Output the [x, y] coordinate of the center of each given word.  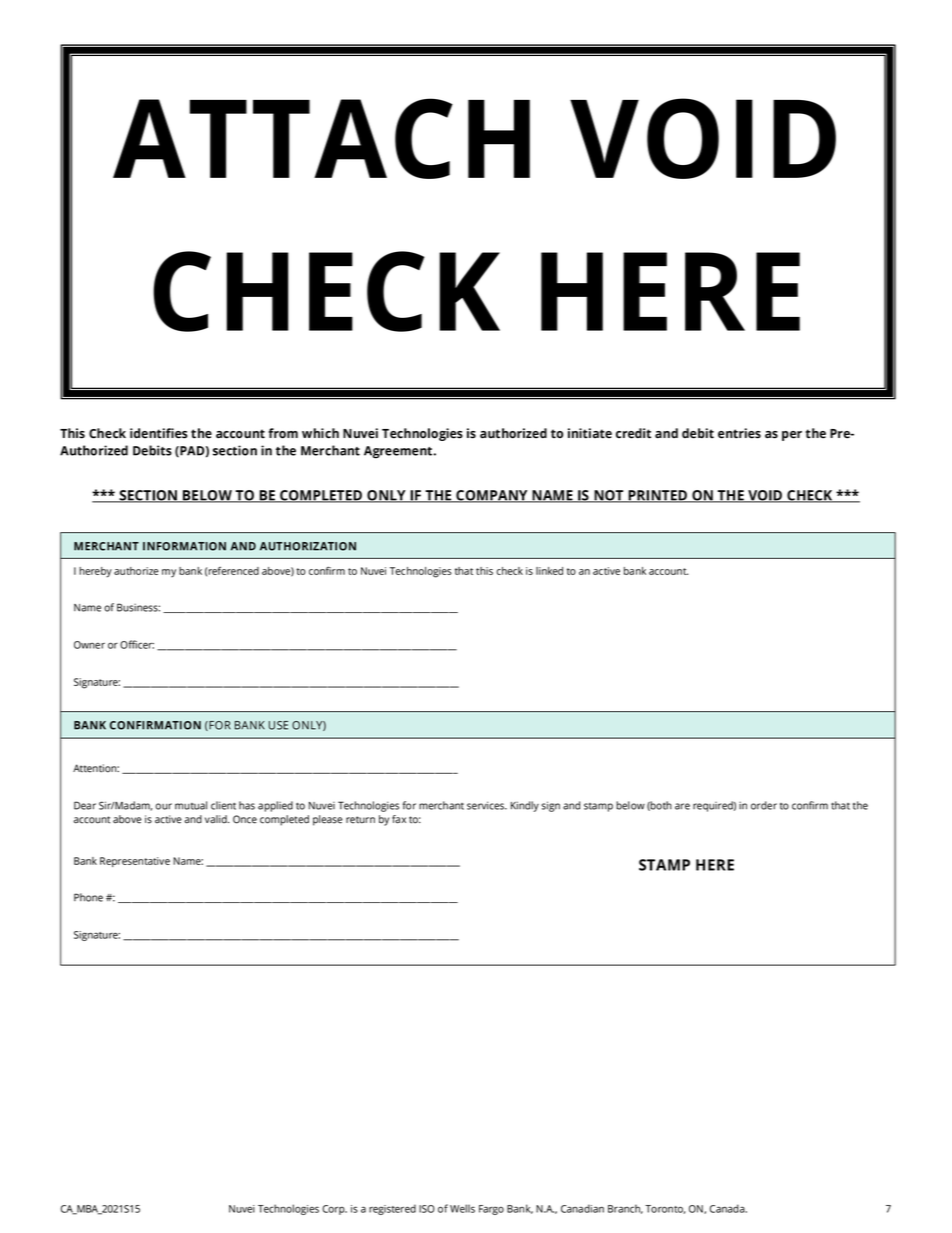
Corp [334, 1210]
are [682, 806]
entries [739, 433]
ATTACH [321, 138]
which [320, 433]
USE [278, 725]
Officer [137, 644]
